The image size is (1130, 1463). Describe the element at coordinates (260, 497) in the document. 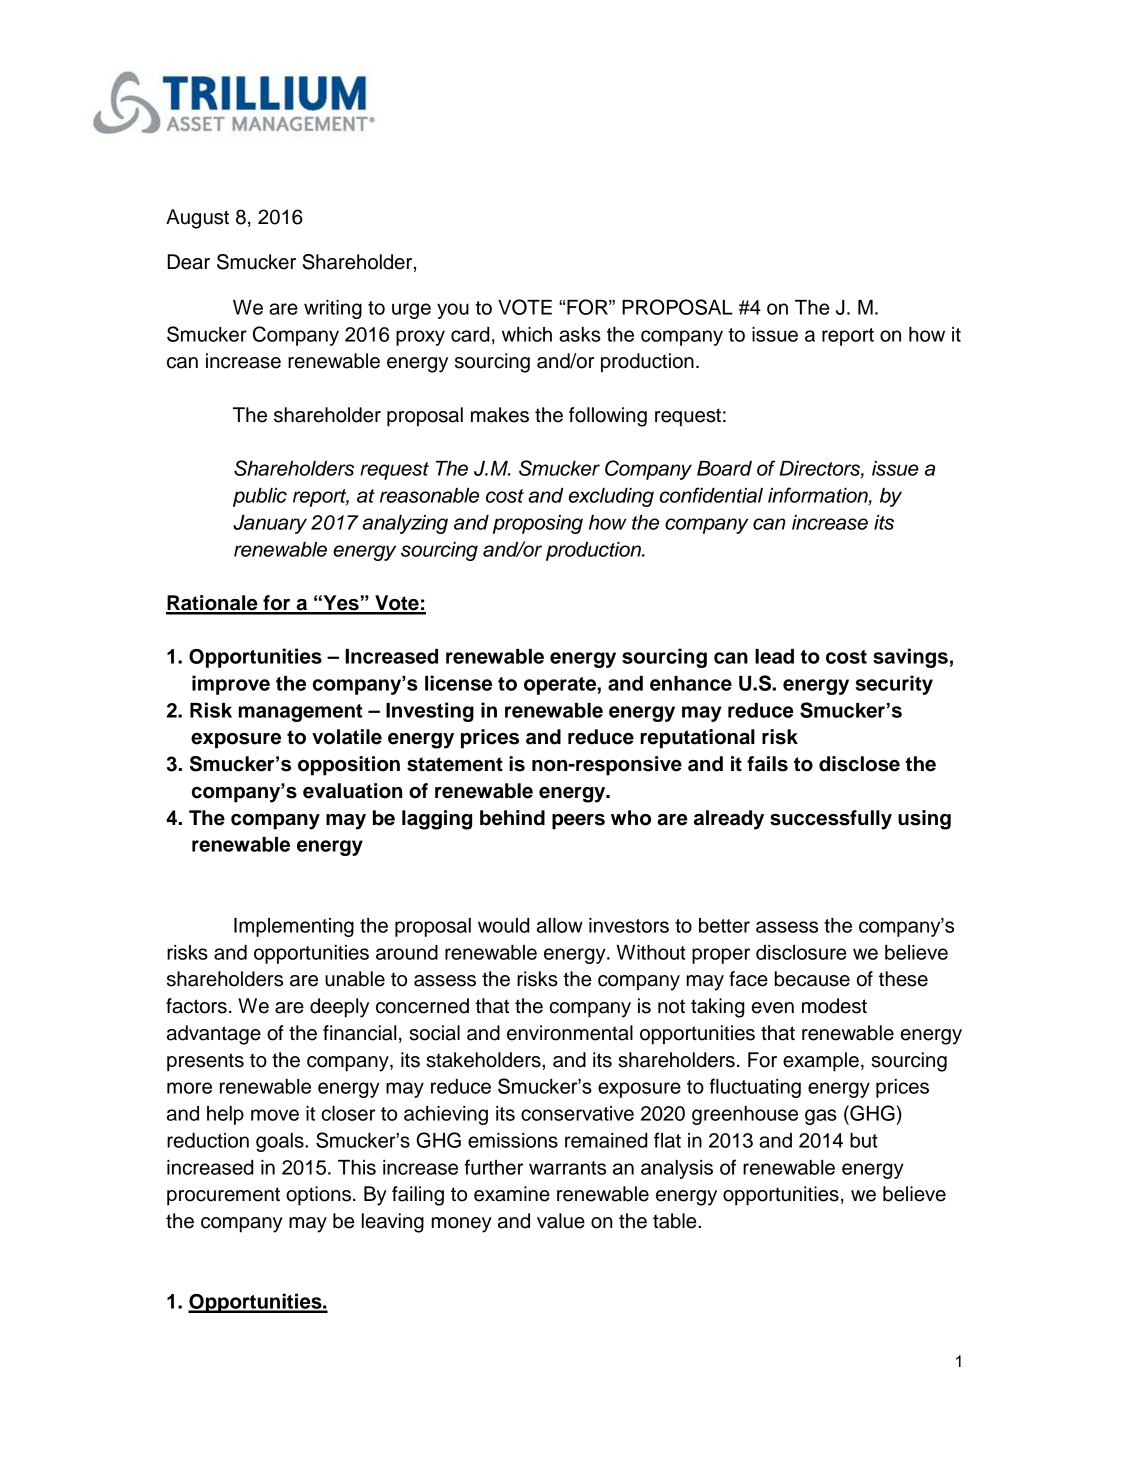

I see `public` at that location.
